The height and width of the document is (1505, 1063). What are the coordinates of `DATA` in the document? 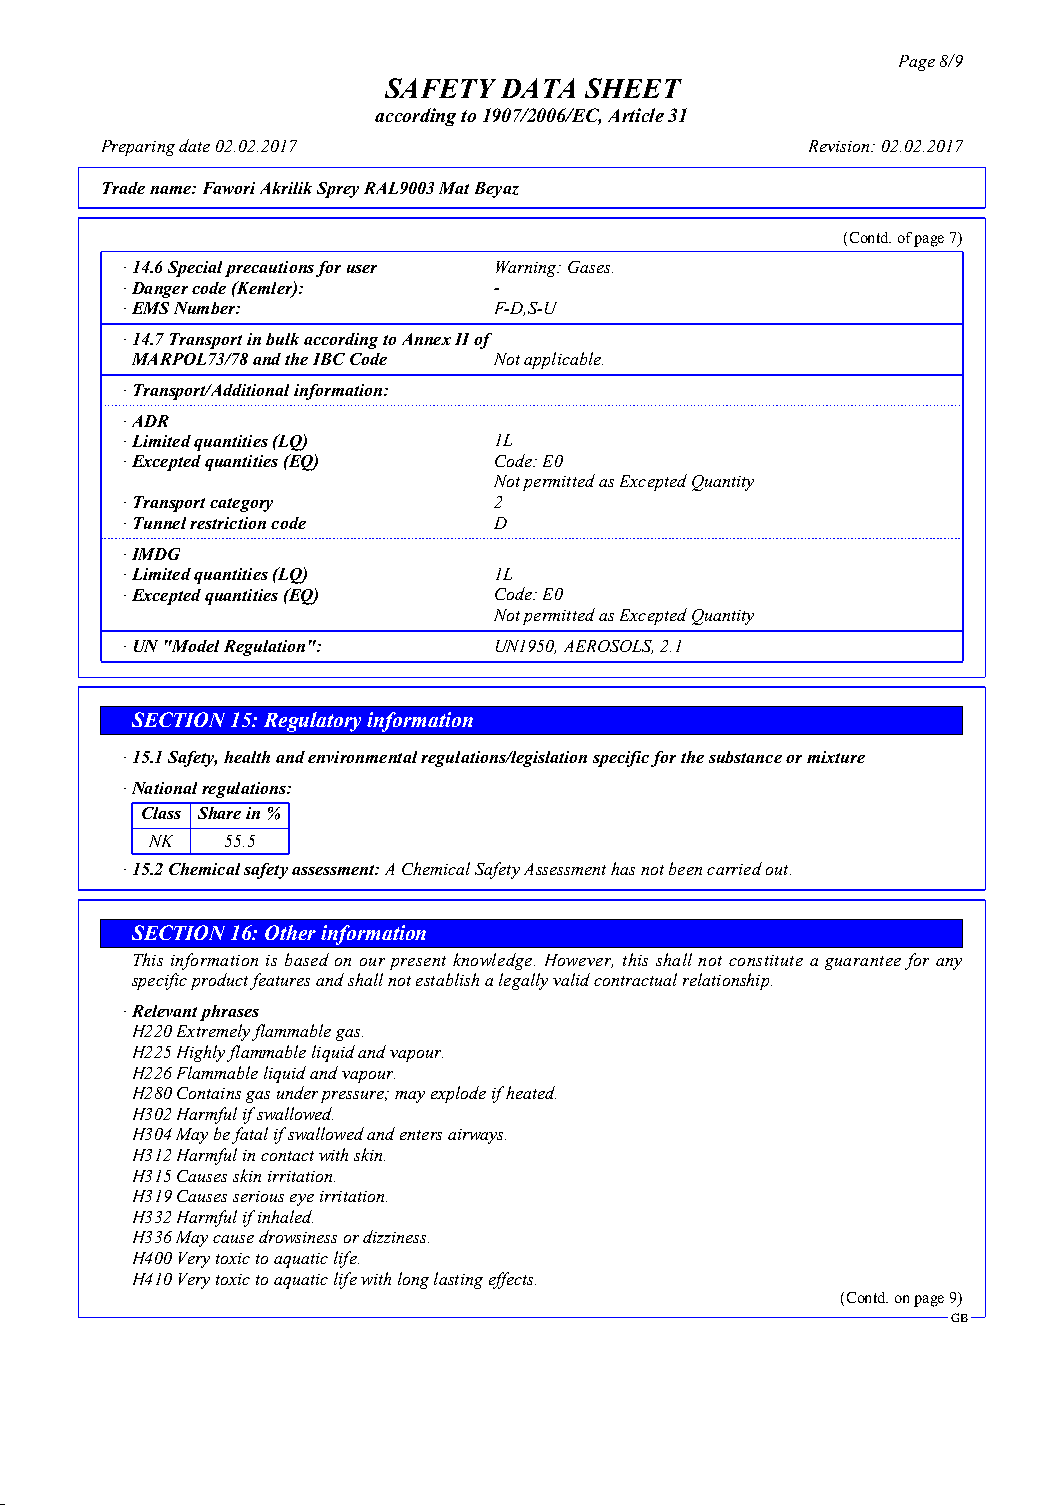 It's located at (538, 88).
